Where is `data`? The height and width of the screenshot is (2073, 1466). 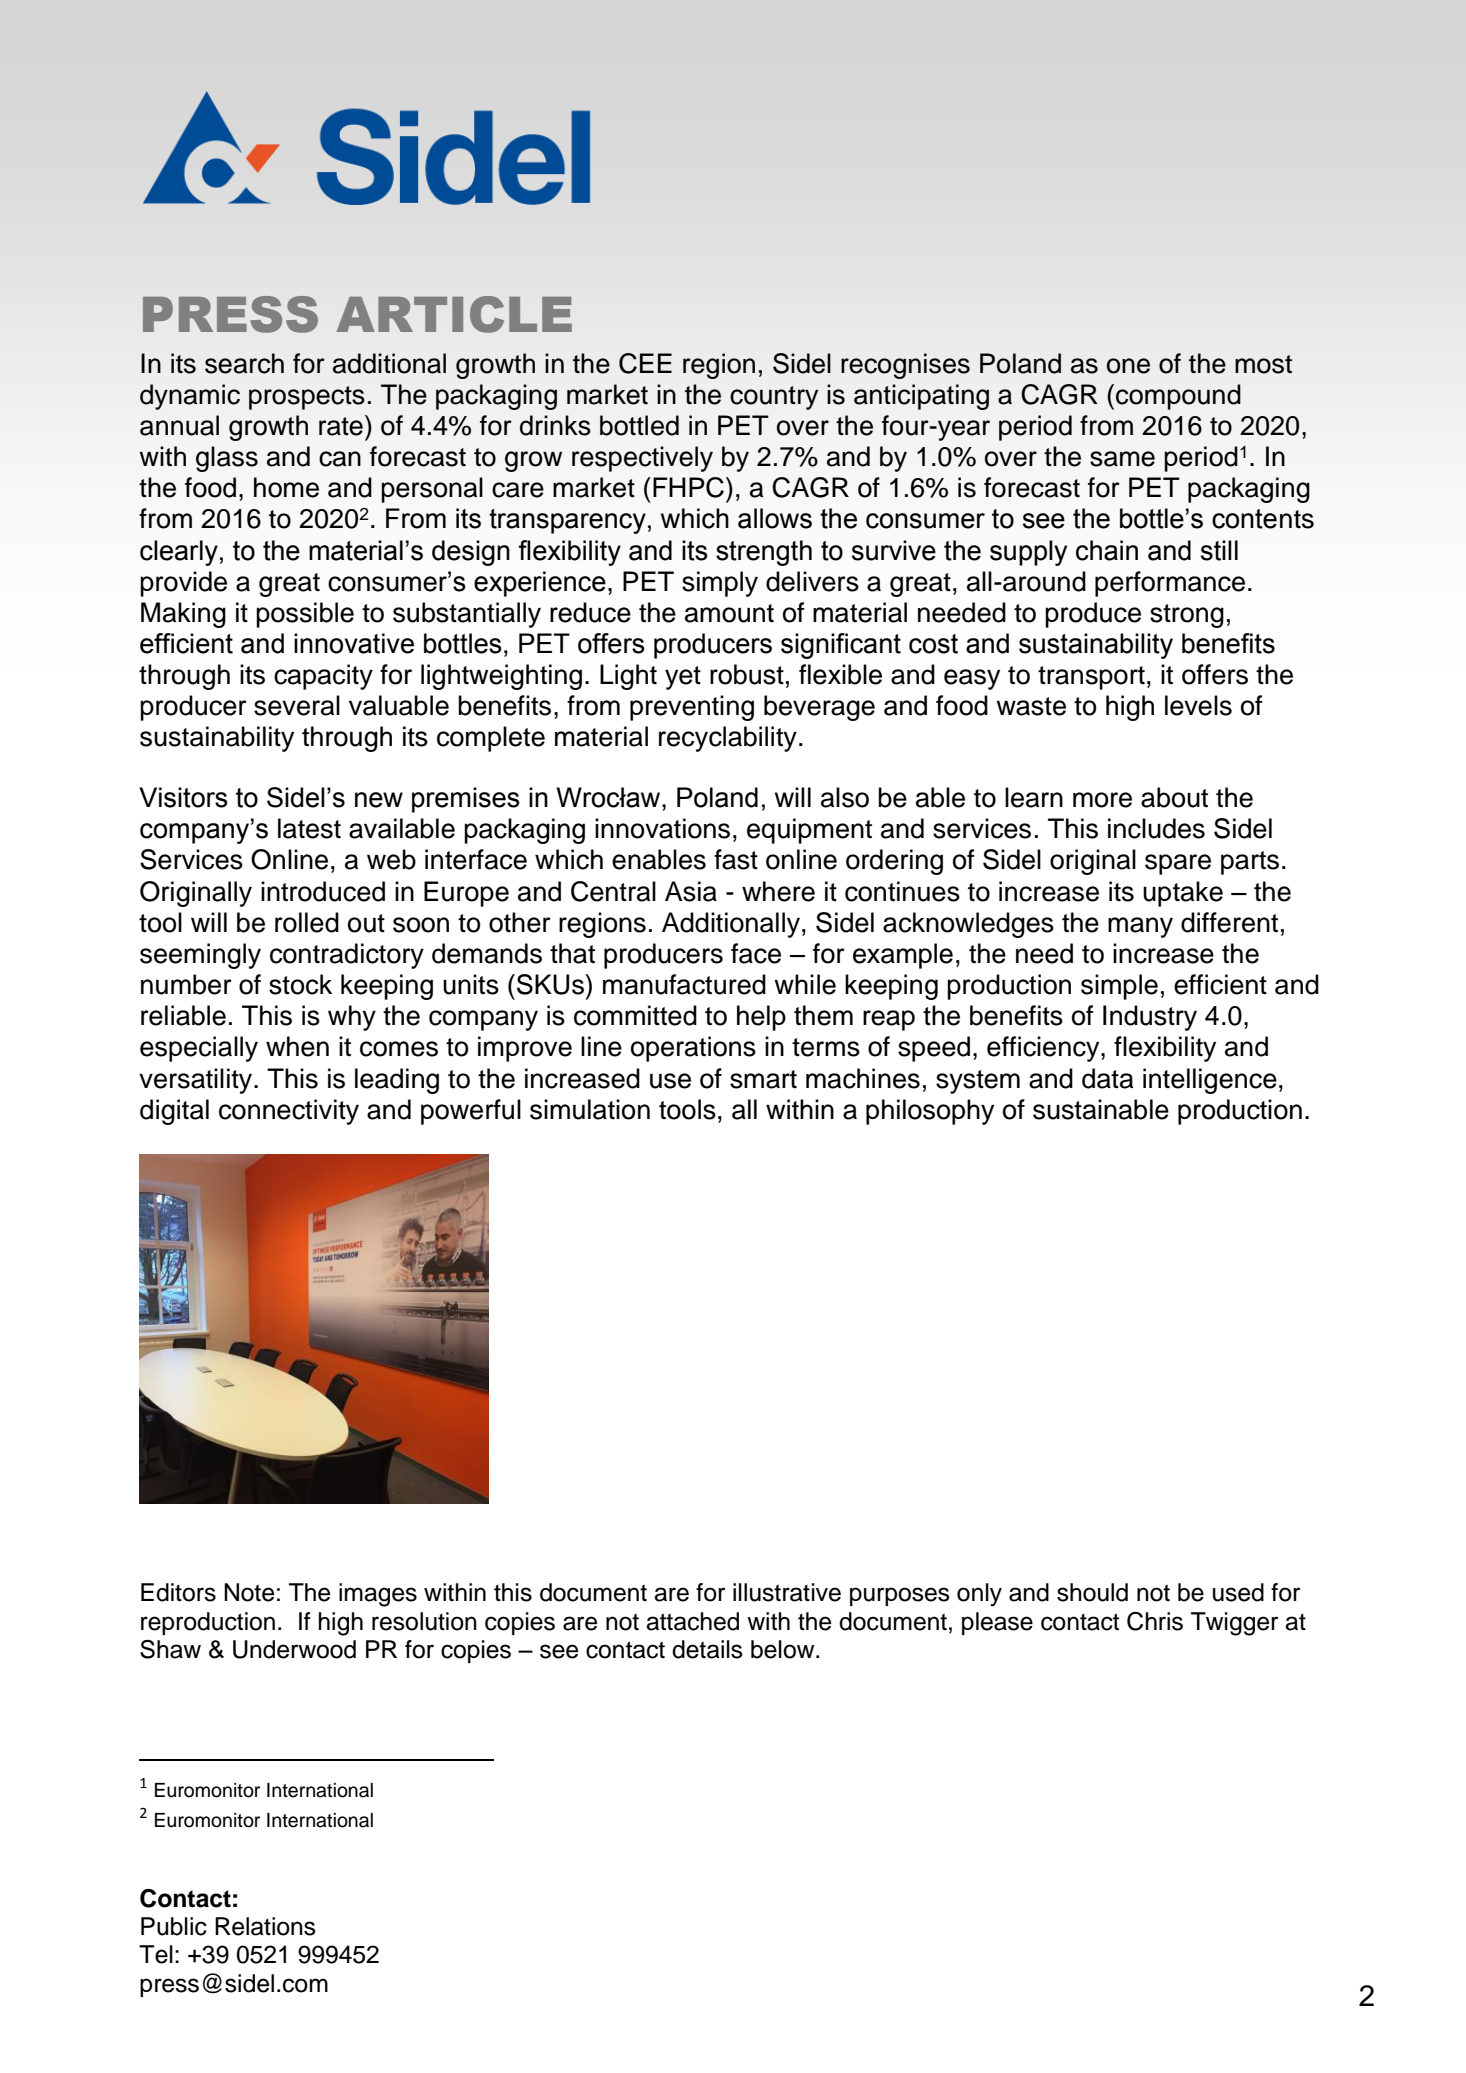
data is located at coordinates (1107, 1078).
